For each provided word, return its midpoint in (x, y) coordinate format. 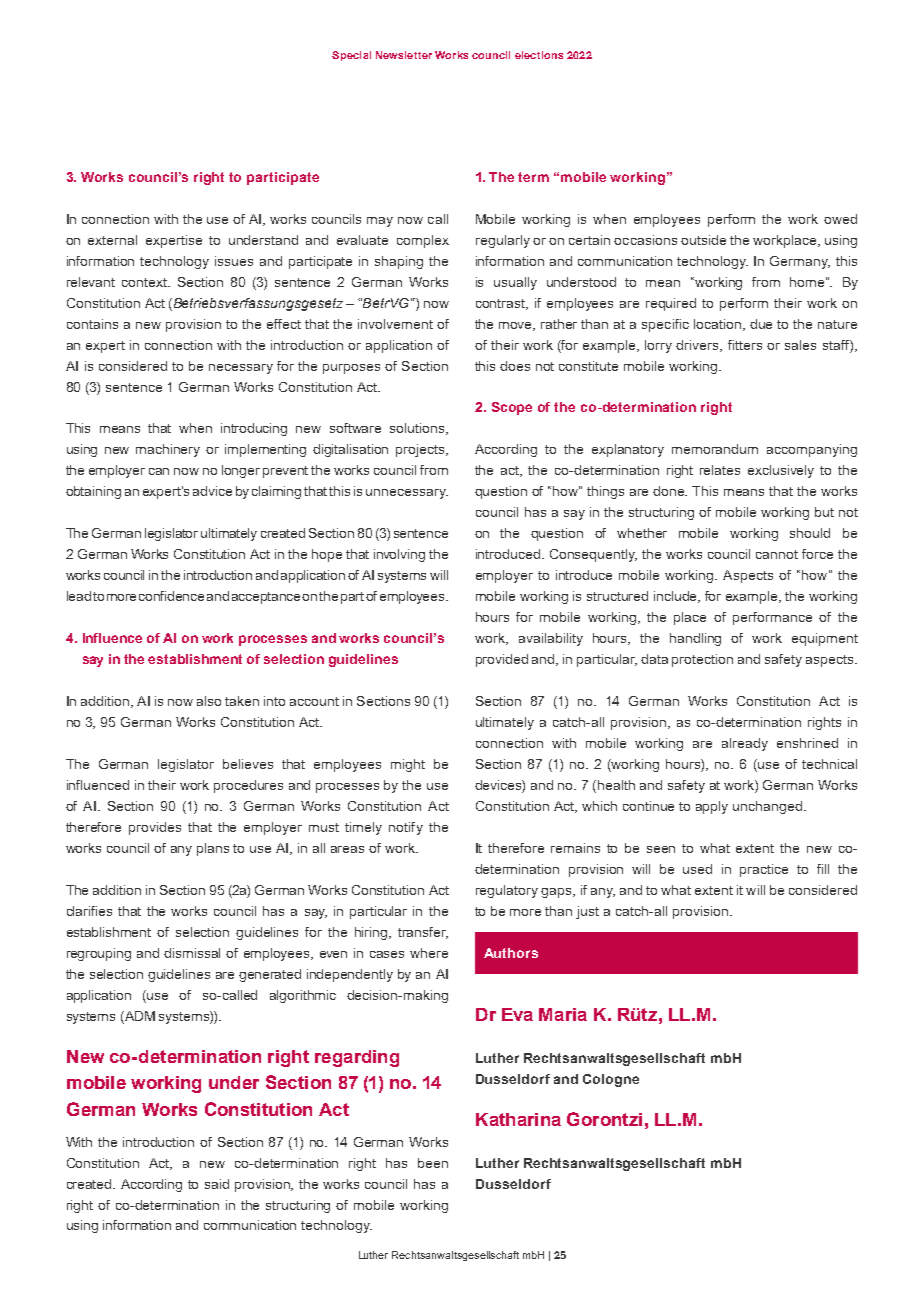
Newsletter (404, 55)
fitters (745, 345)
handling (695, 639)
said (217, 1184)
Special (351, 56)
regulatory (507, 891)
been (433, 1163)
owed (840, 219)
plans (213, 849)
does (515, 366)
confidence (171, 596)
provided (502, 660)
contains (92, 324)
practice (764, 870)
